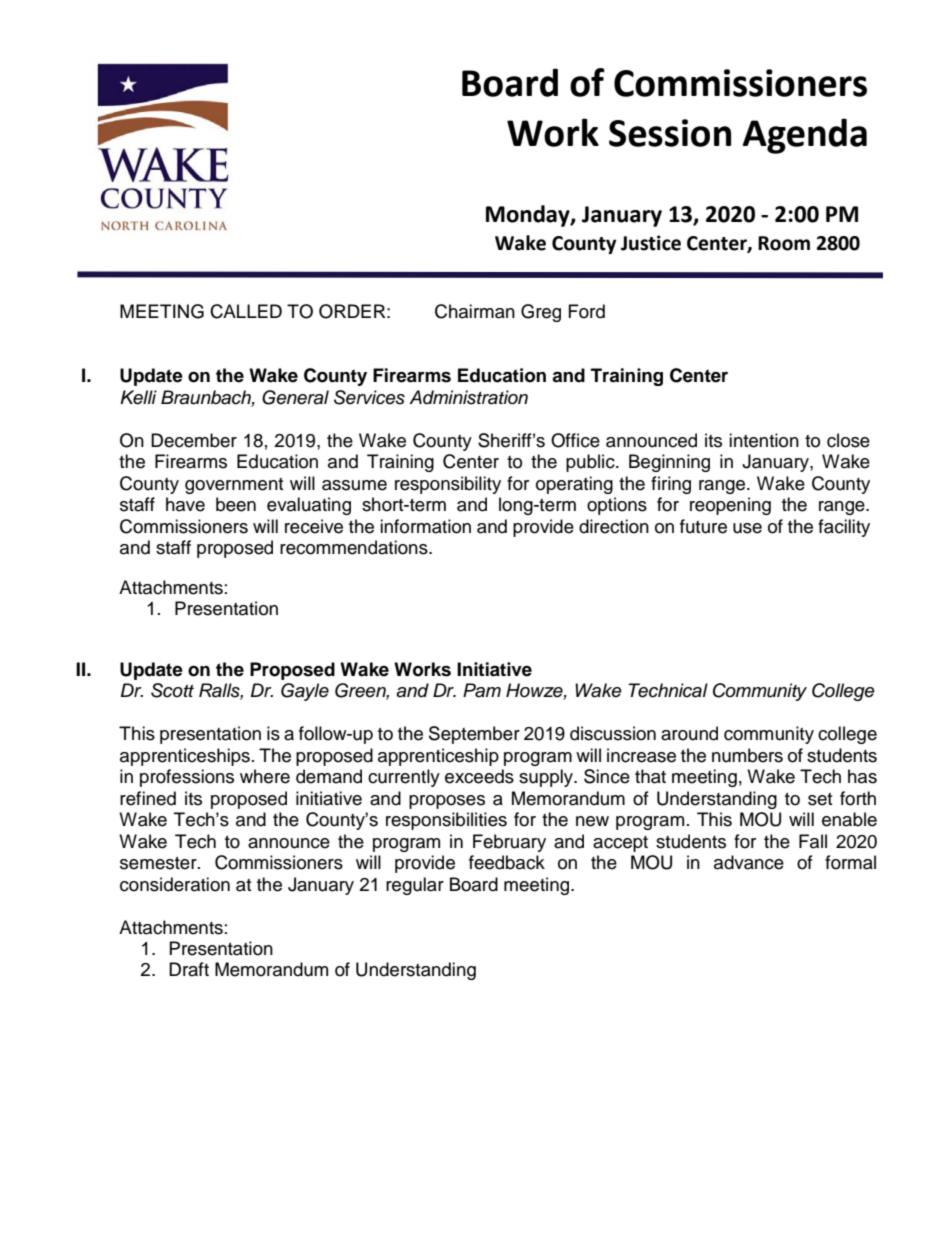 The width and height of the screenshot is (952, 1233). I want to click on Draft, so click(189, 969).
